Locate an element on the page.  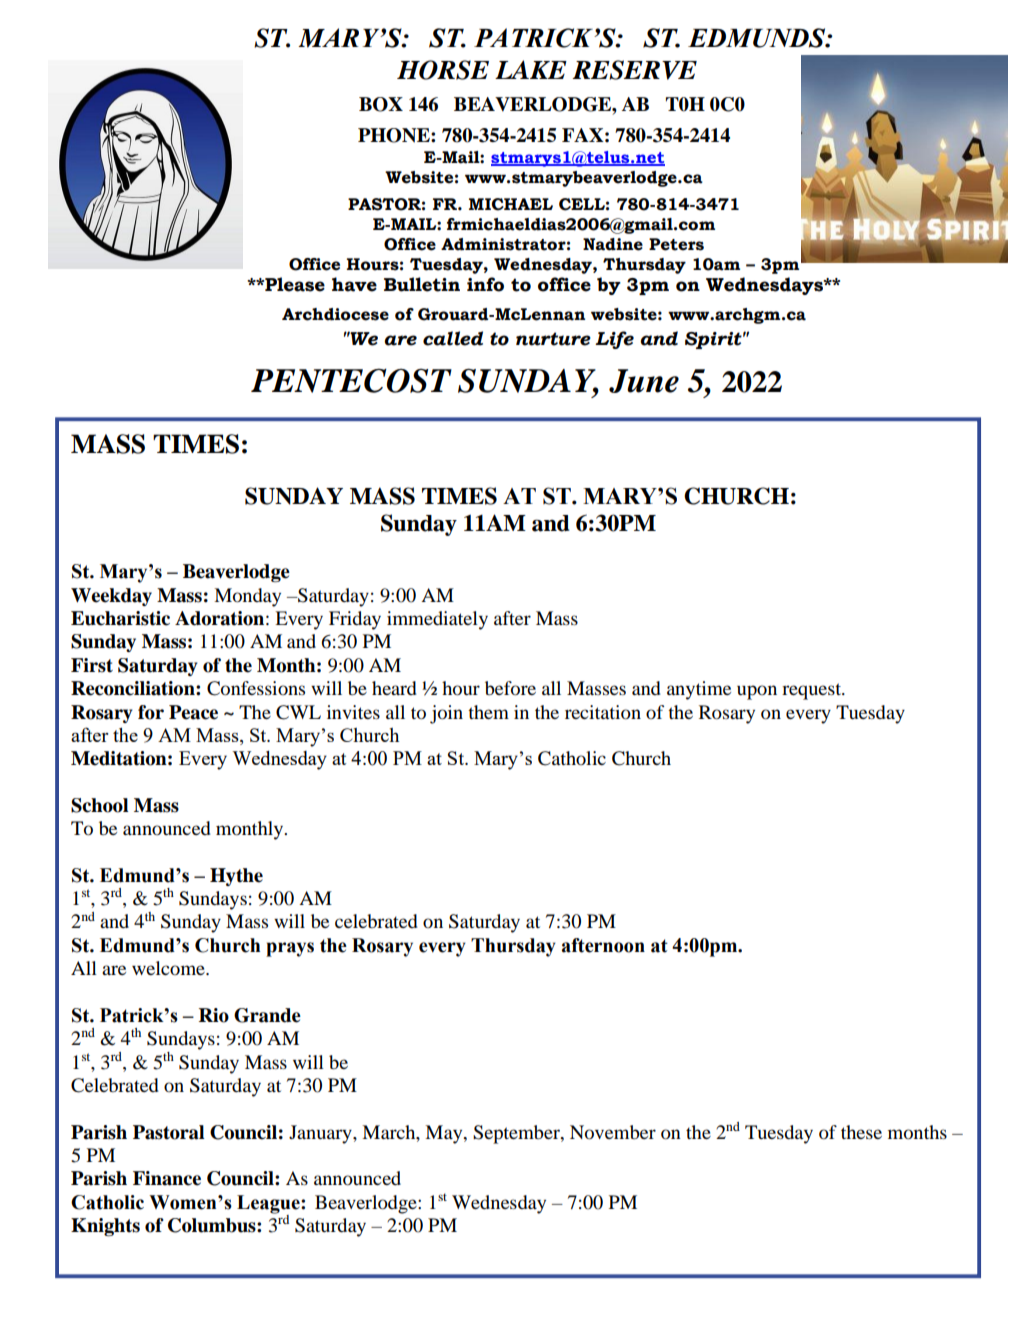
Finance is located at coordinates (167, 1178).
